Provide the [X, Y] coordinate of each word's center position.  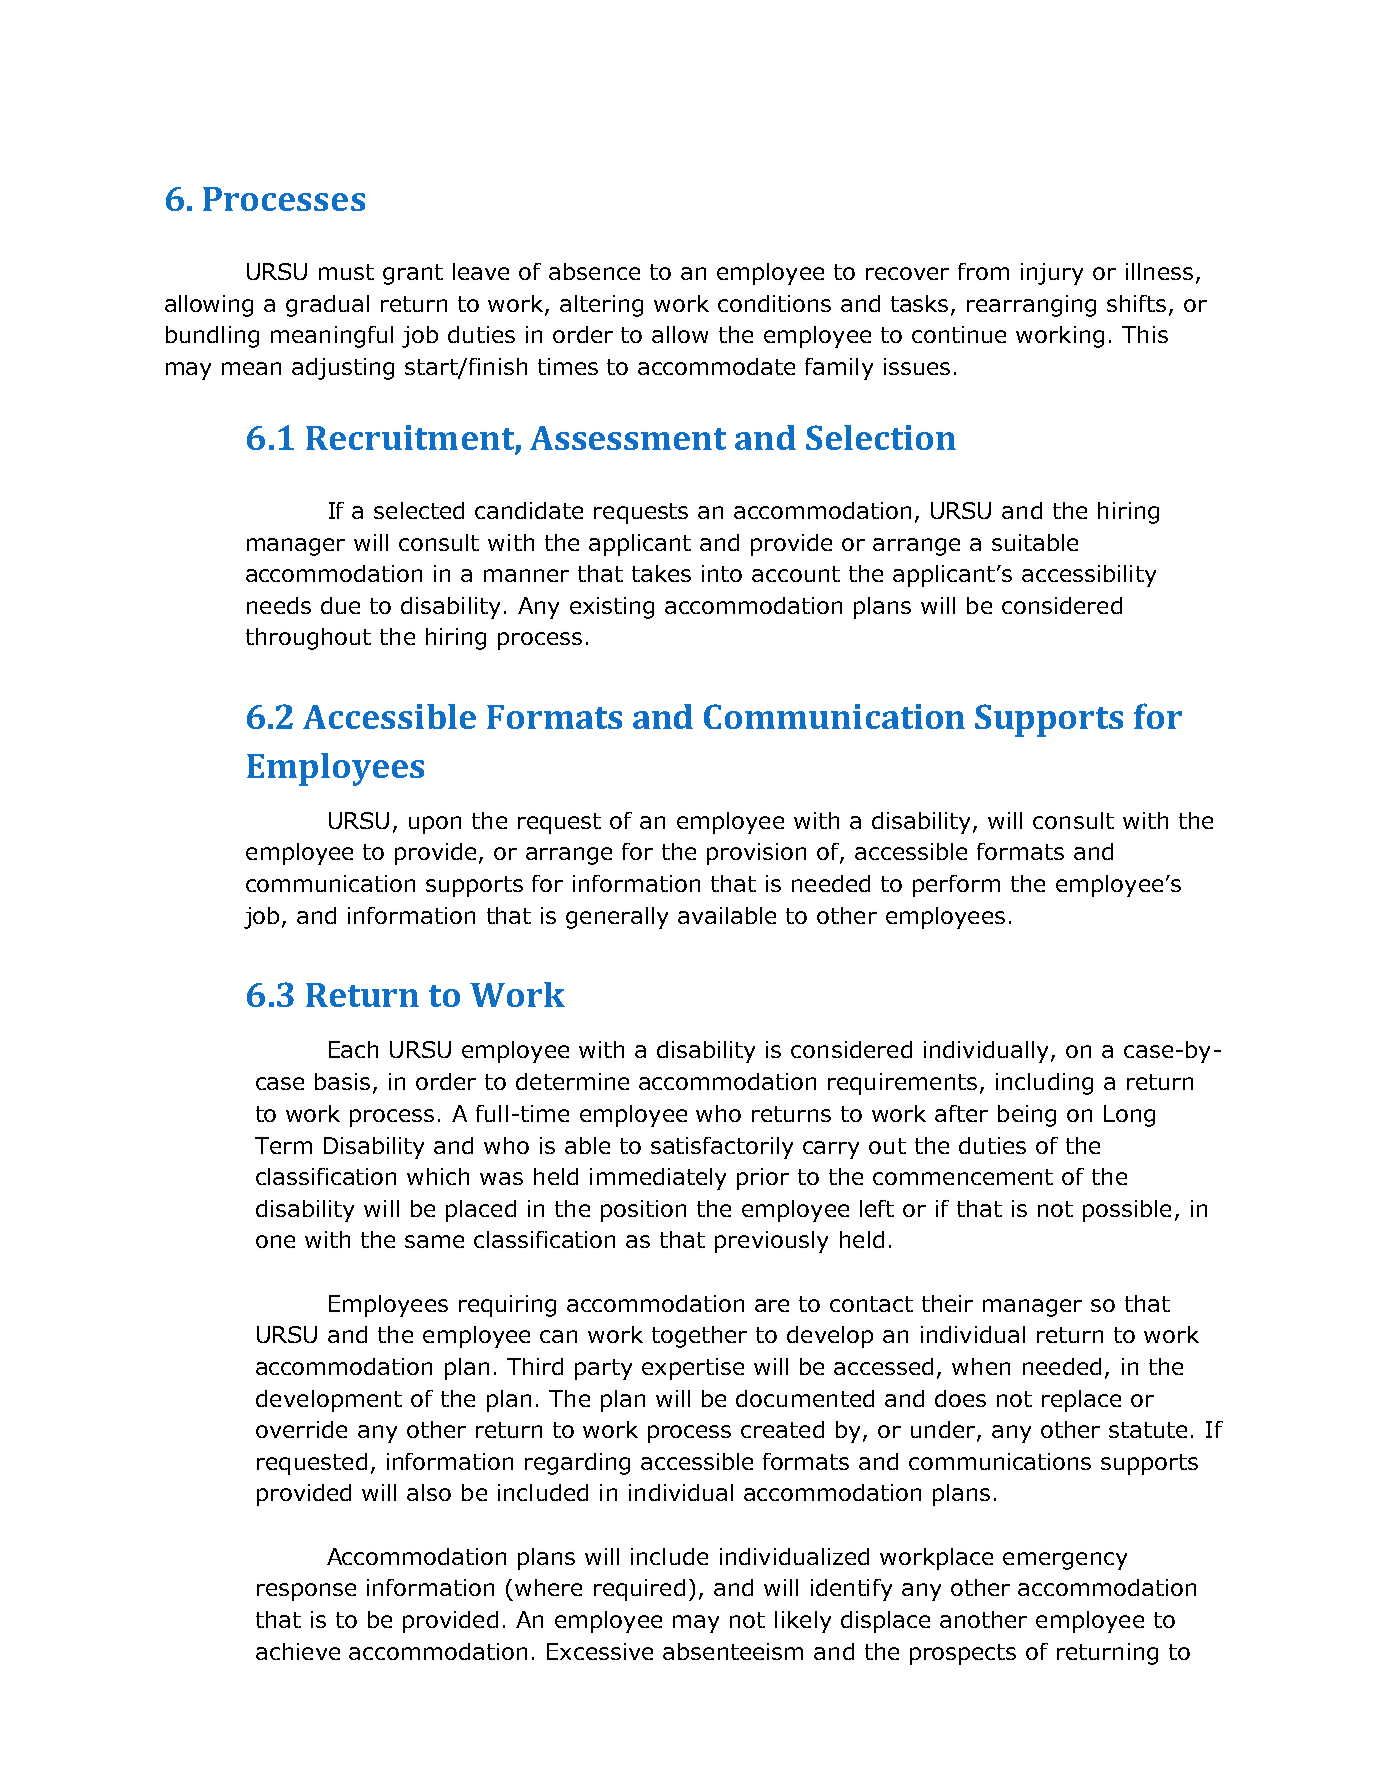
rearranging [1031, 306]
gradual [327, 306]
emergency [1065, 1561]
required [639, 1590]
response [306, 1592]
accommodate [716, 366]
